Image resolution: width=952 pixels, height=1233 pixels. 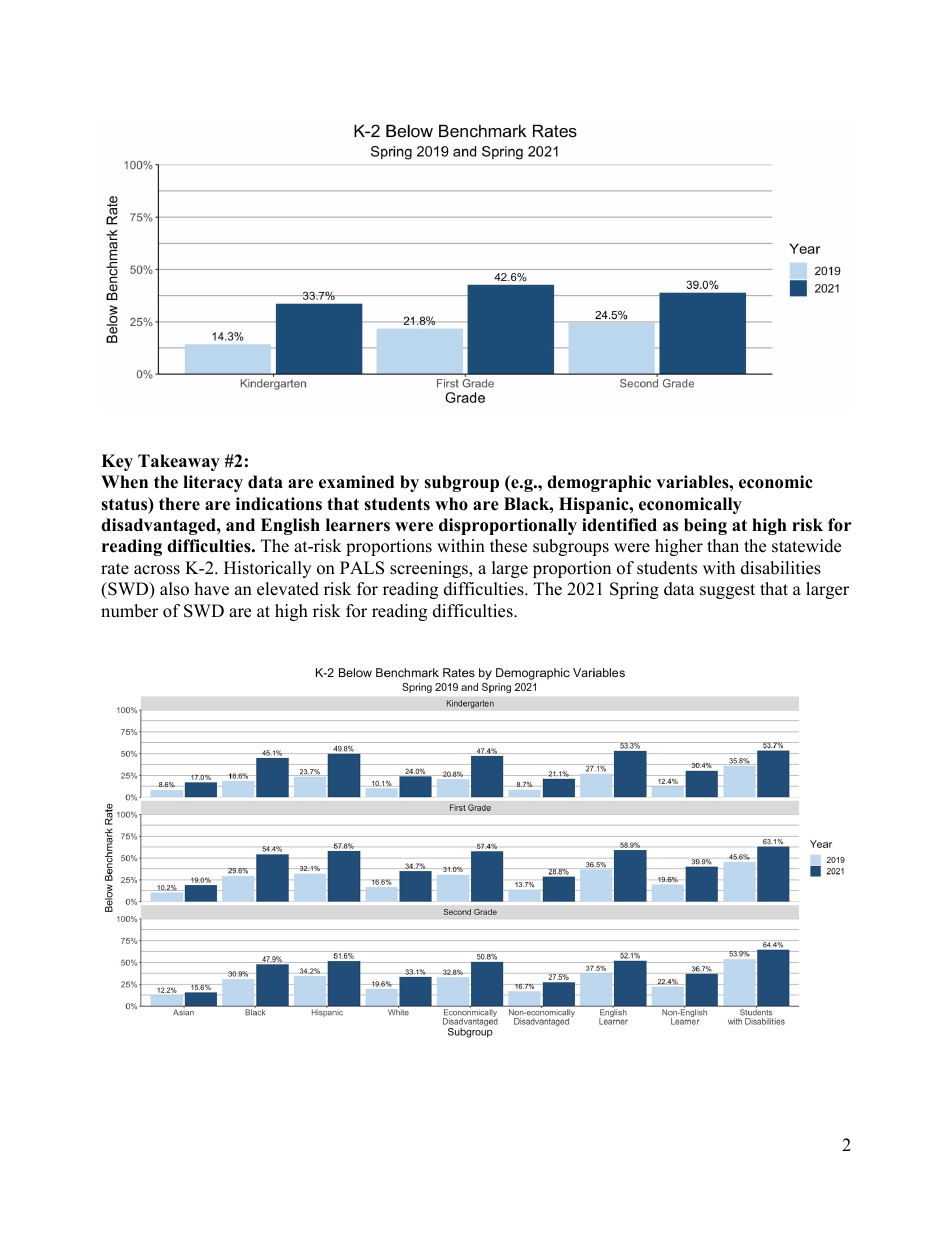 I want to click on Takeaway, so click(x=179, y=462).
